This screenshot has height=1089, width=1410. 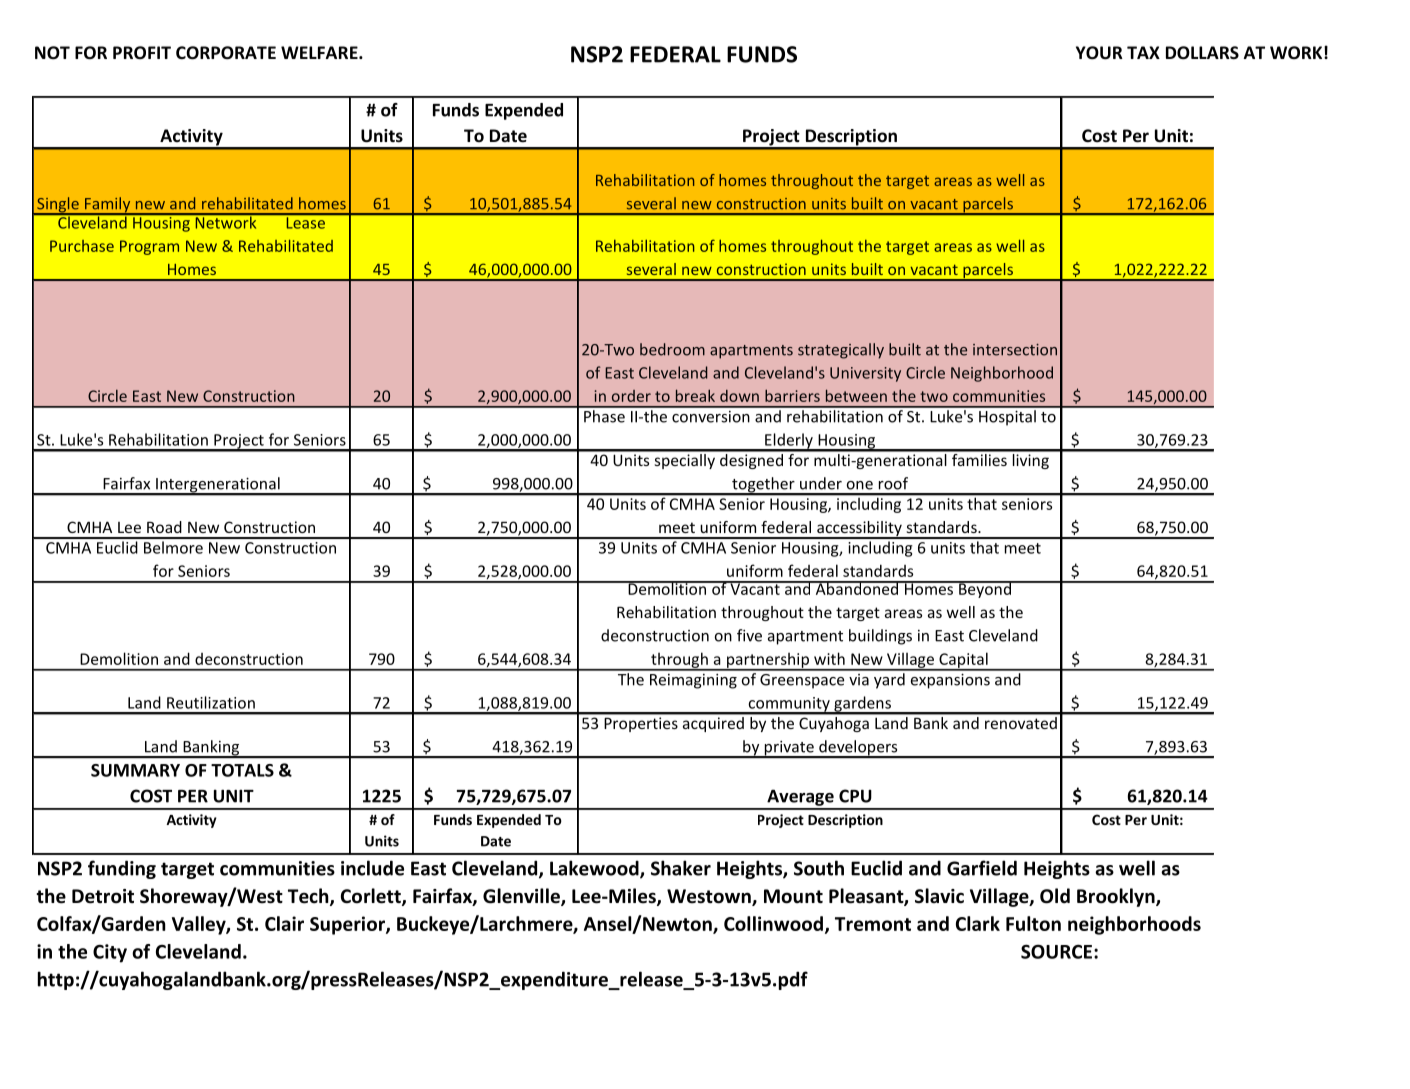 I want to click on five, so click(x=749, y=635).
